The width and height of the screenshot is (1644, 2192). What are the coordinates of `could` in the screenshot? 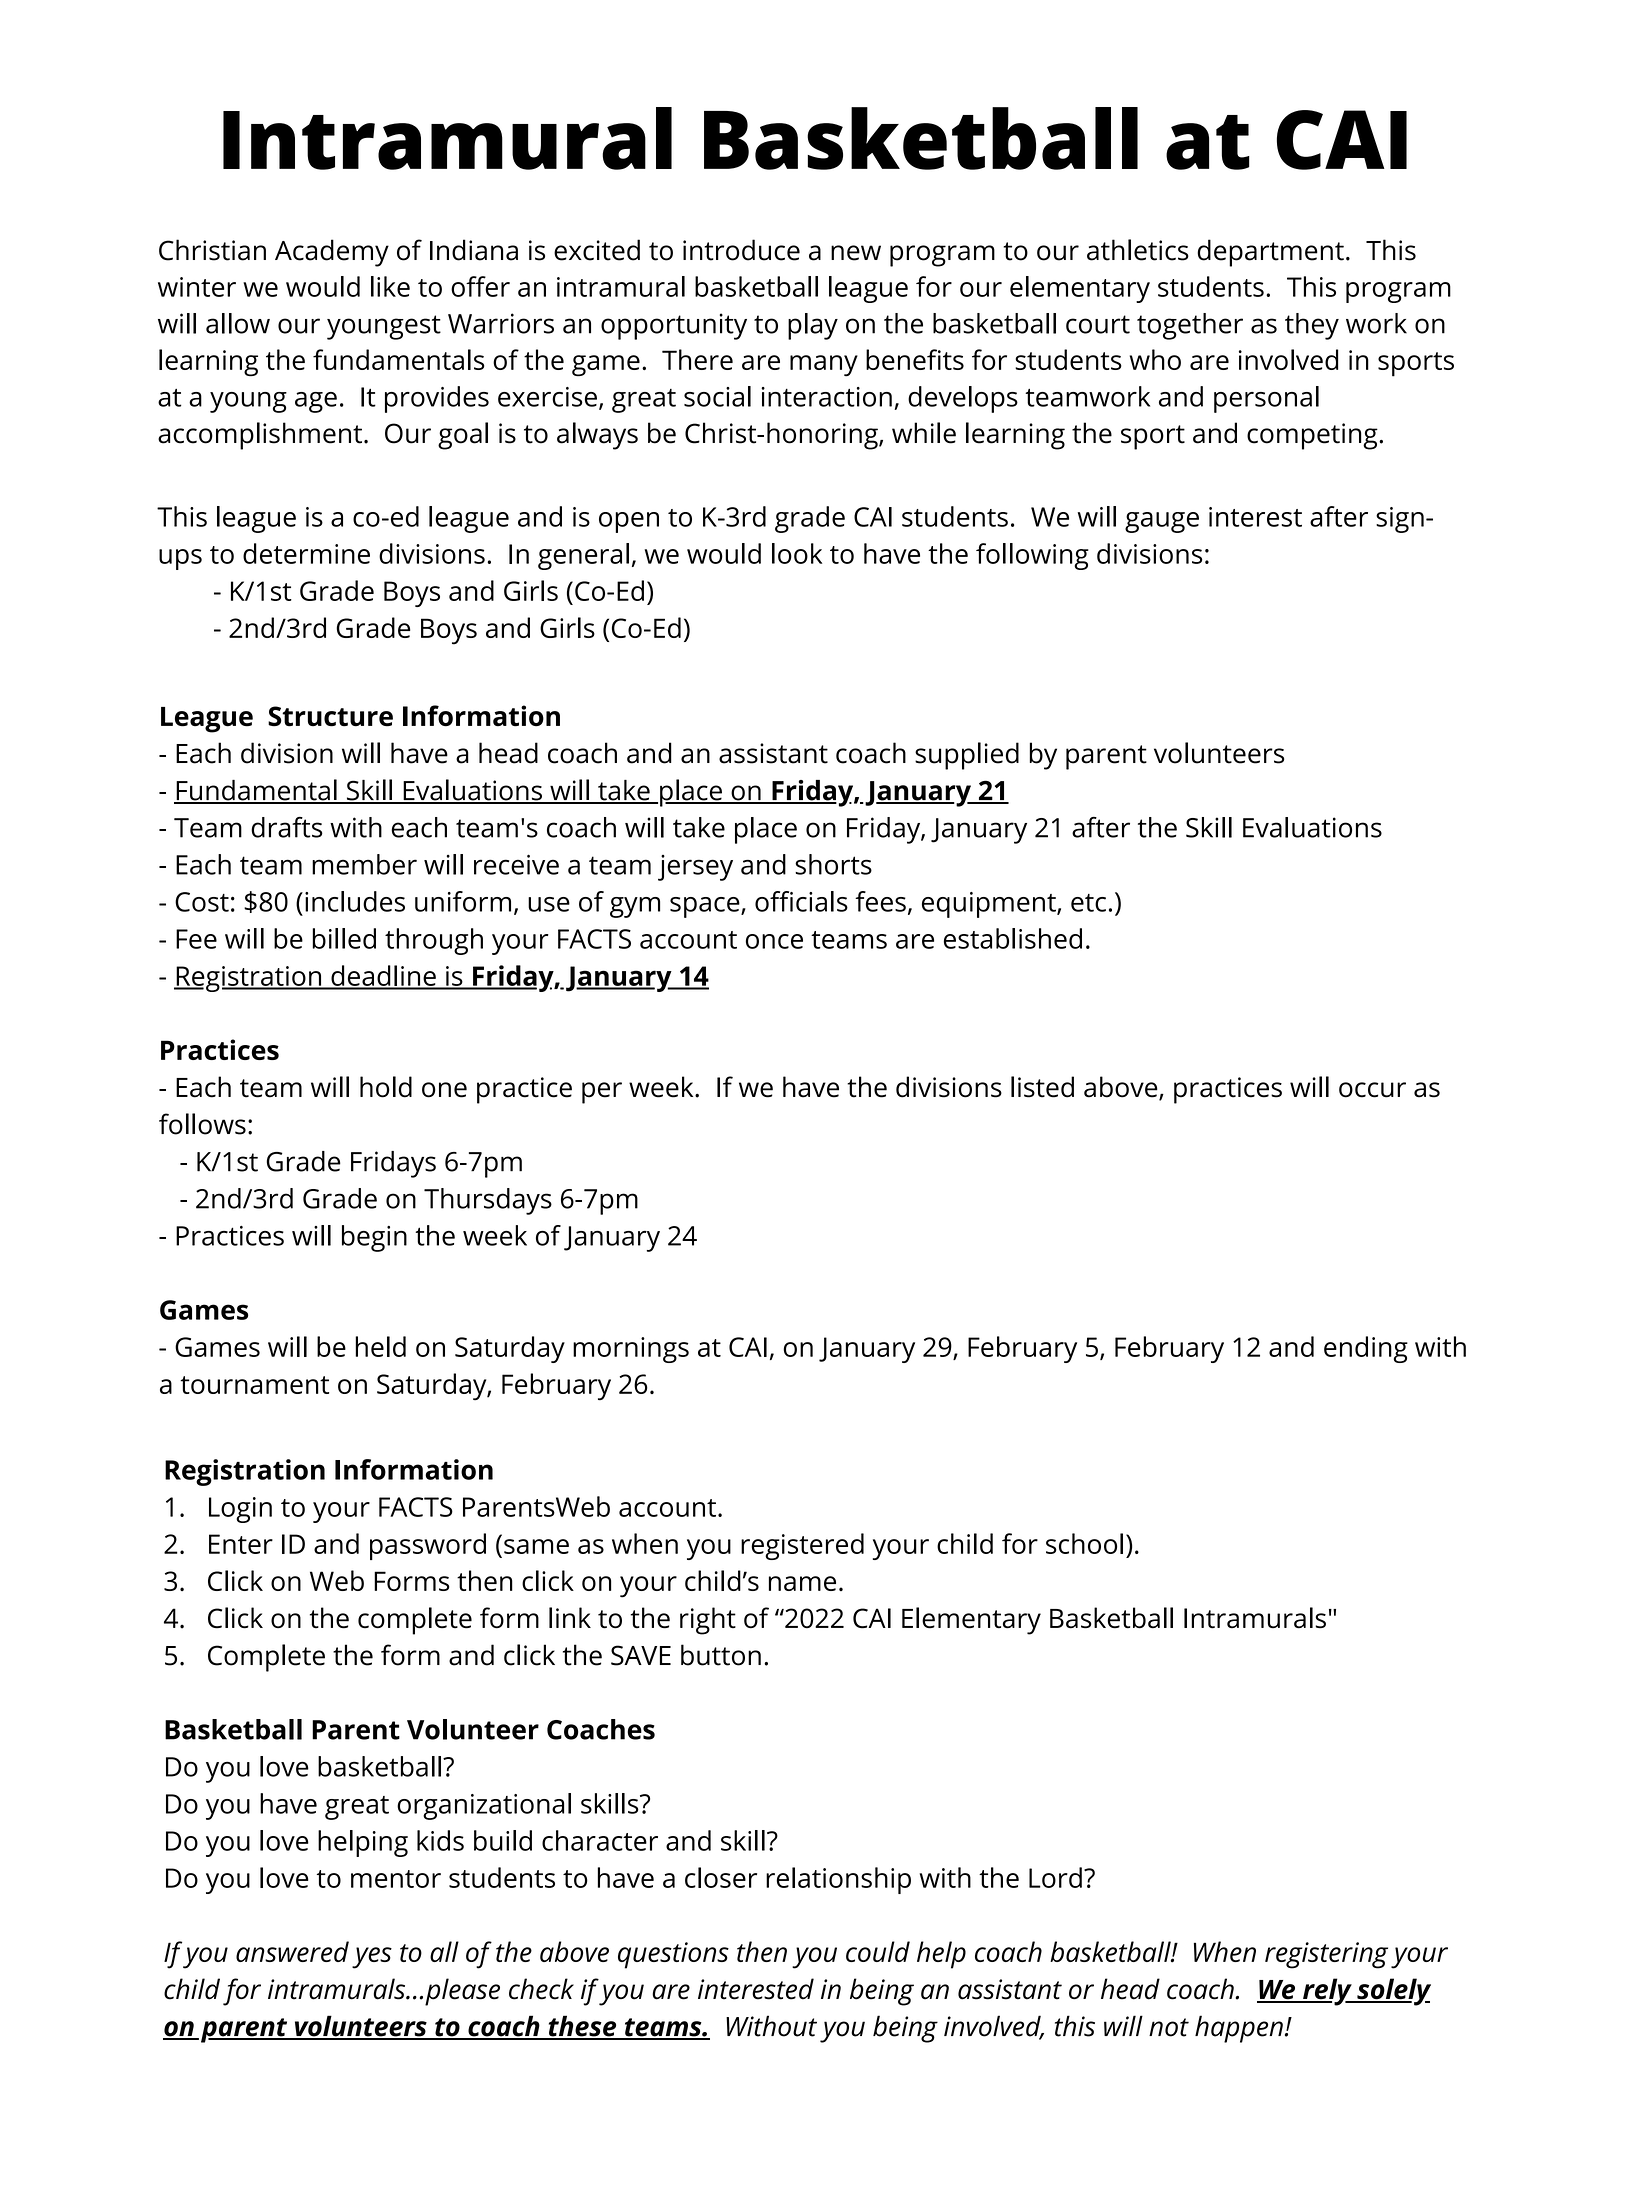 It's located at (878, 1951).
